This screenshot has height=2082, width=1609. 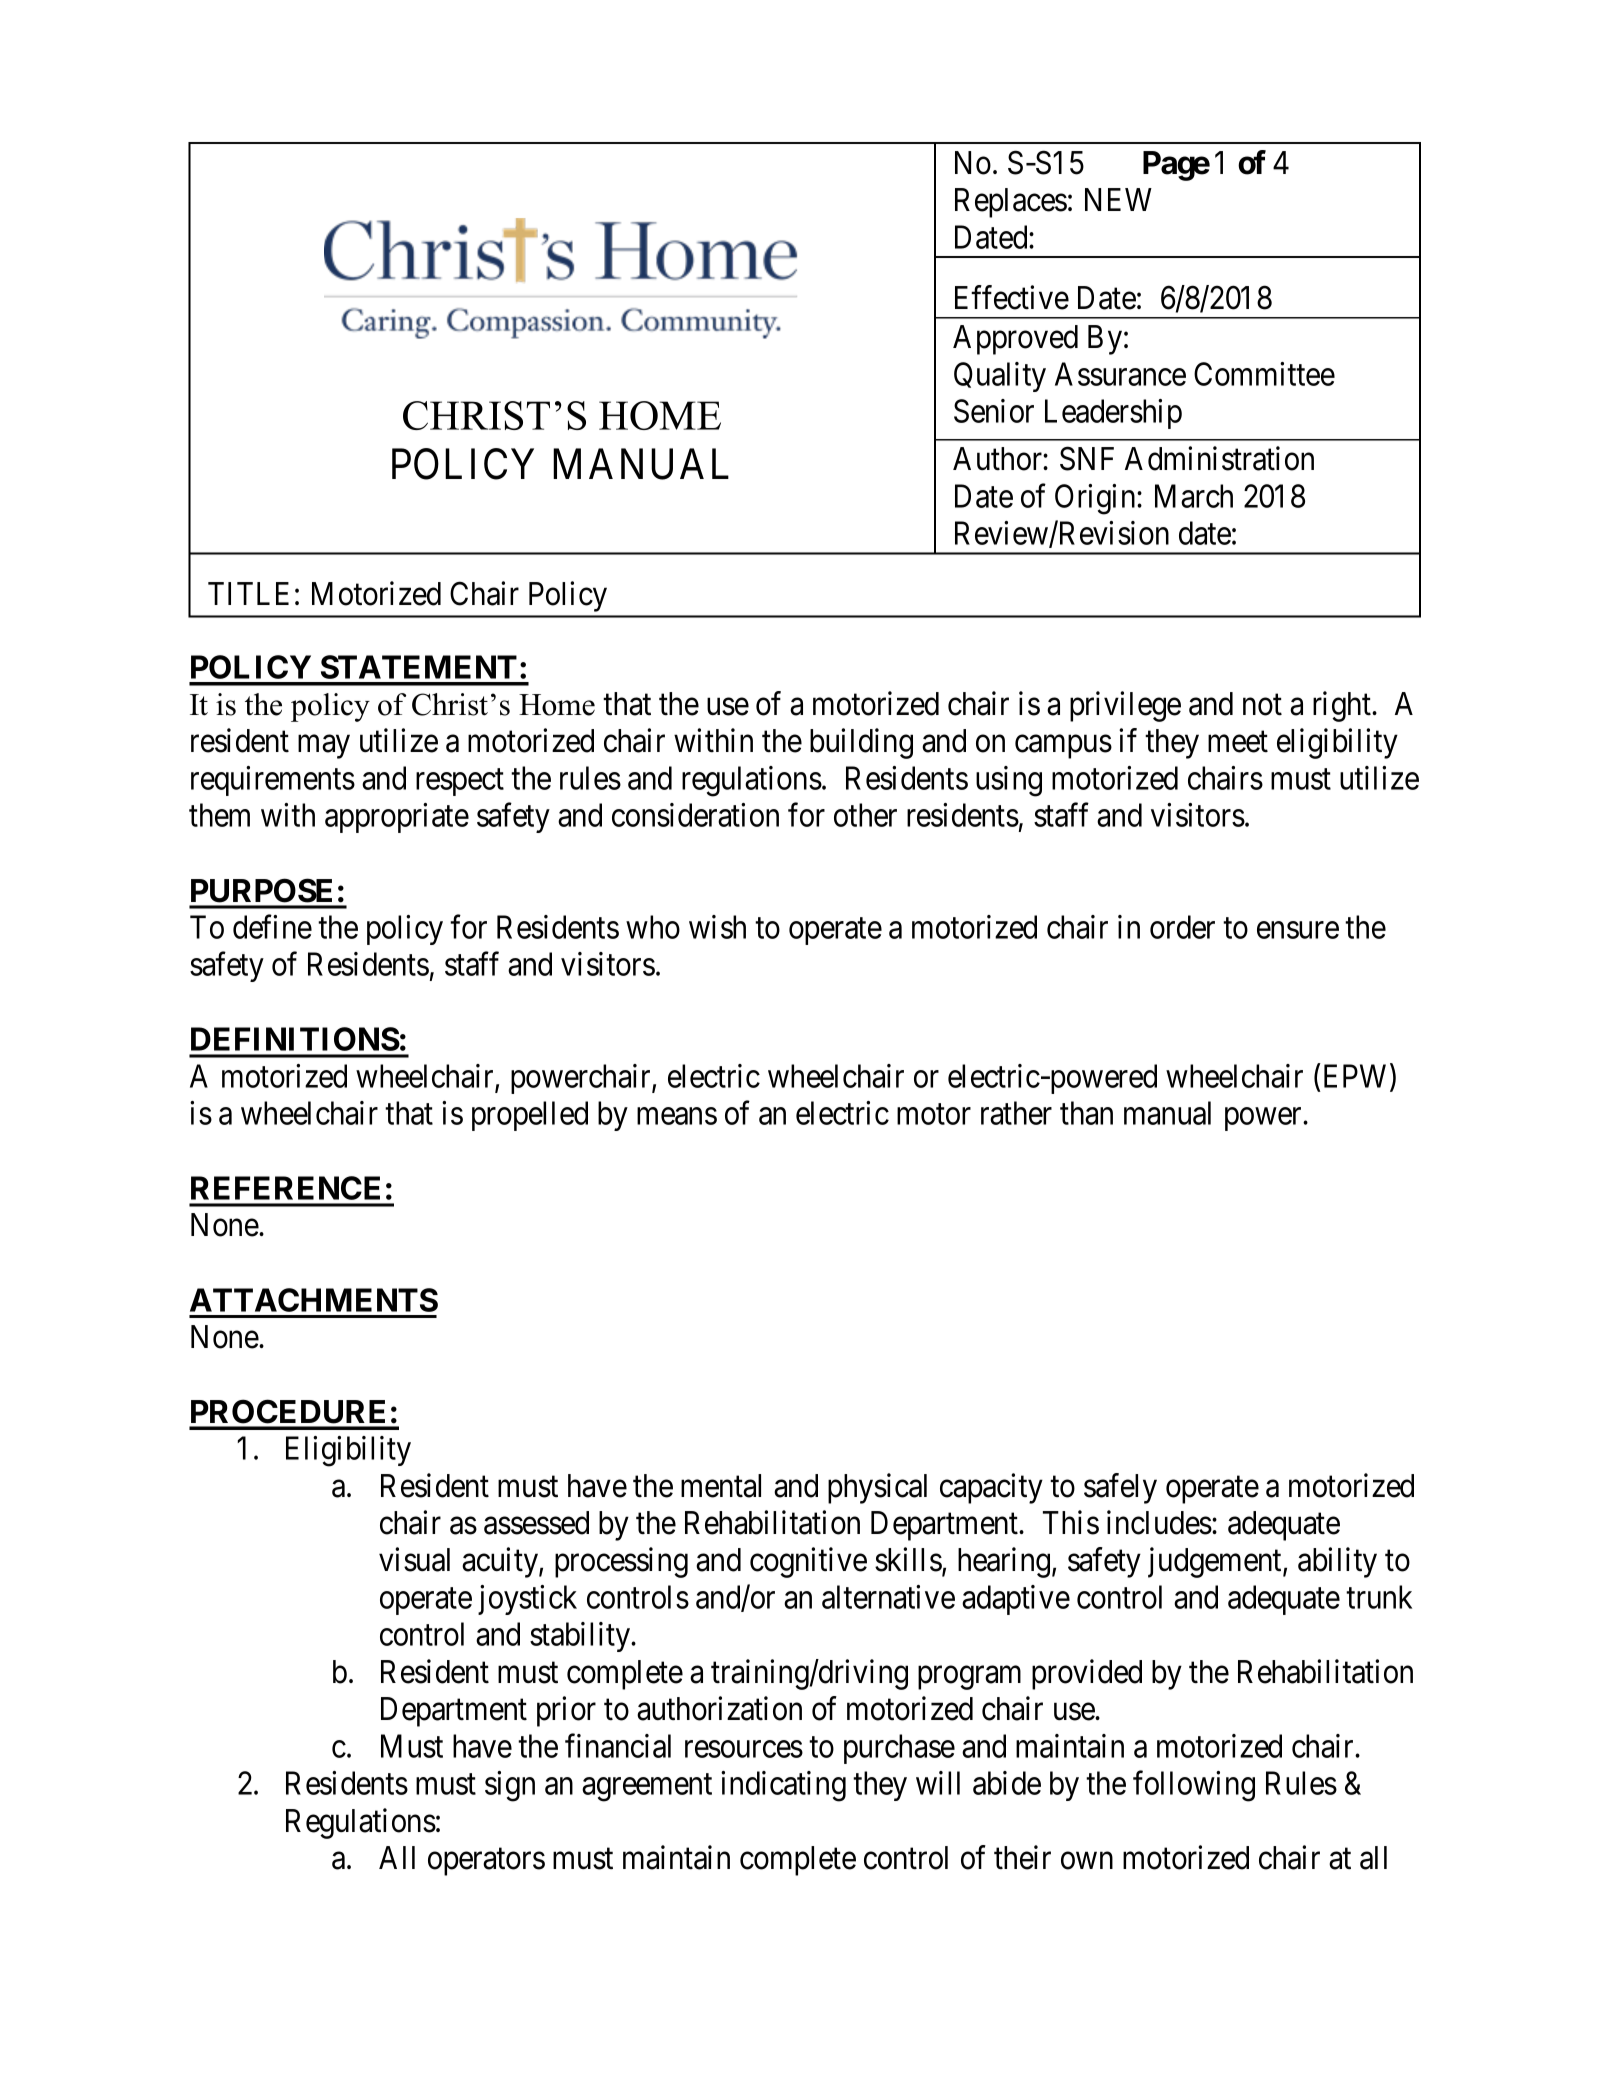 What do you see at coordinates (1262, 705) in the screenshot?
I see `not` at bounding box center [1262, 705].
